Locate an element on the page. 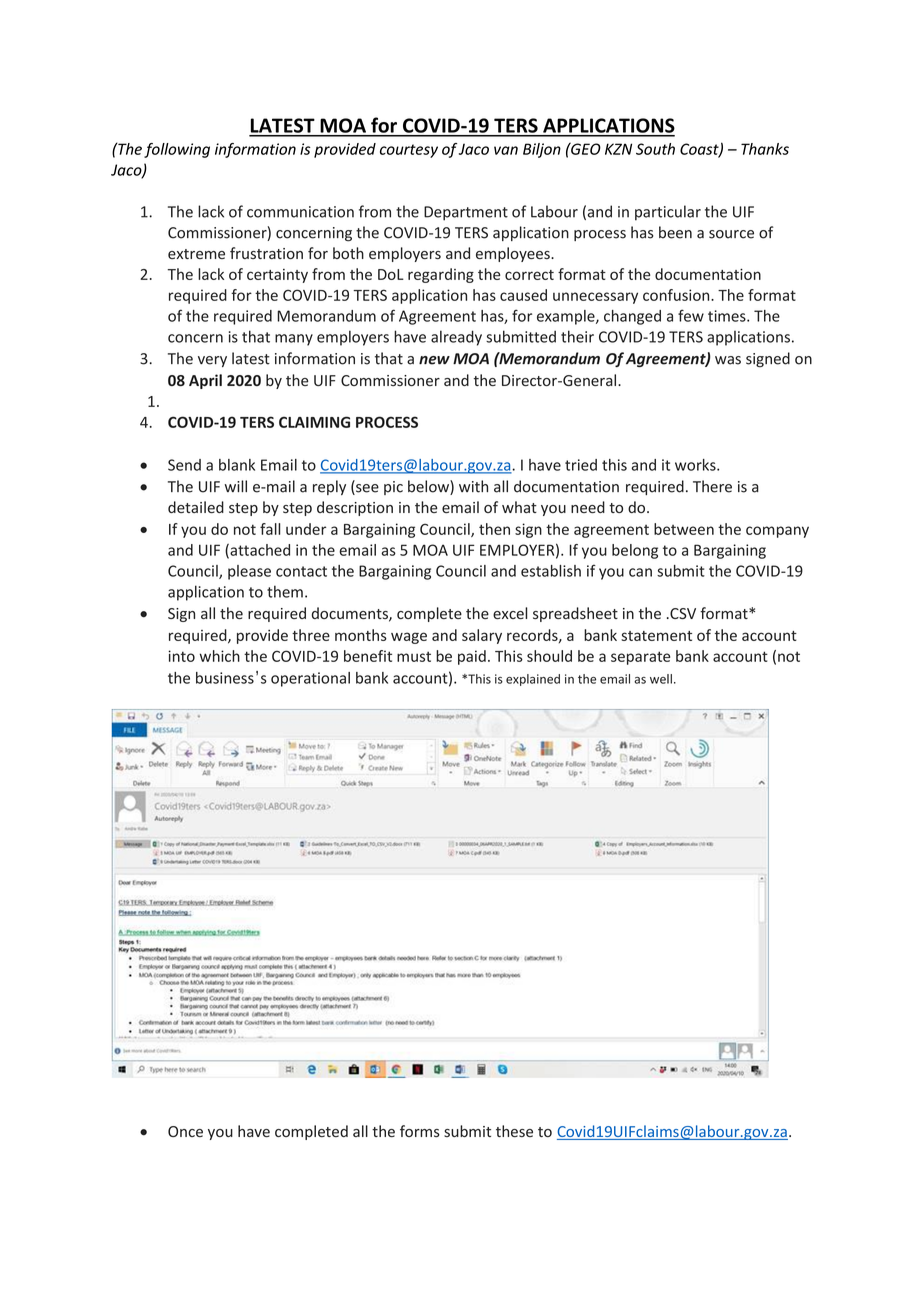 This document has height=1308, width=924. communication is located at coordinates (300, 212).
